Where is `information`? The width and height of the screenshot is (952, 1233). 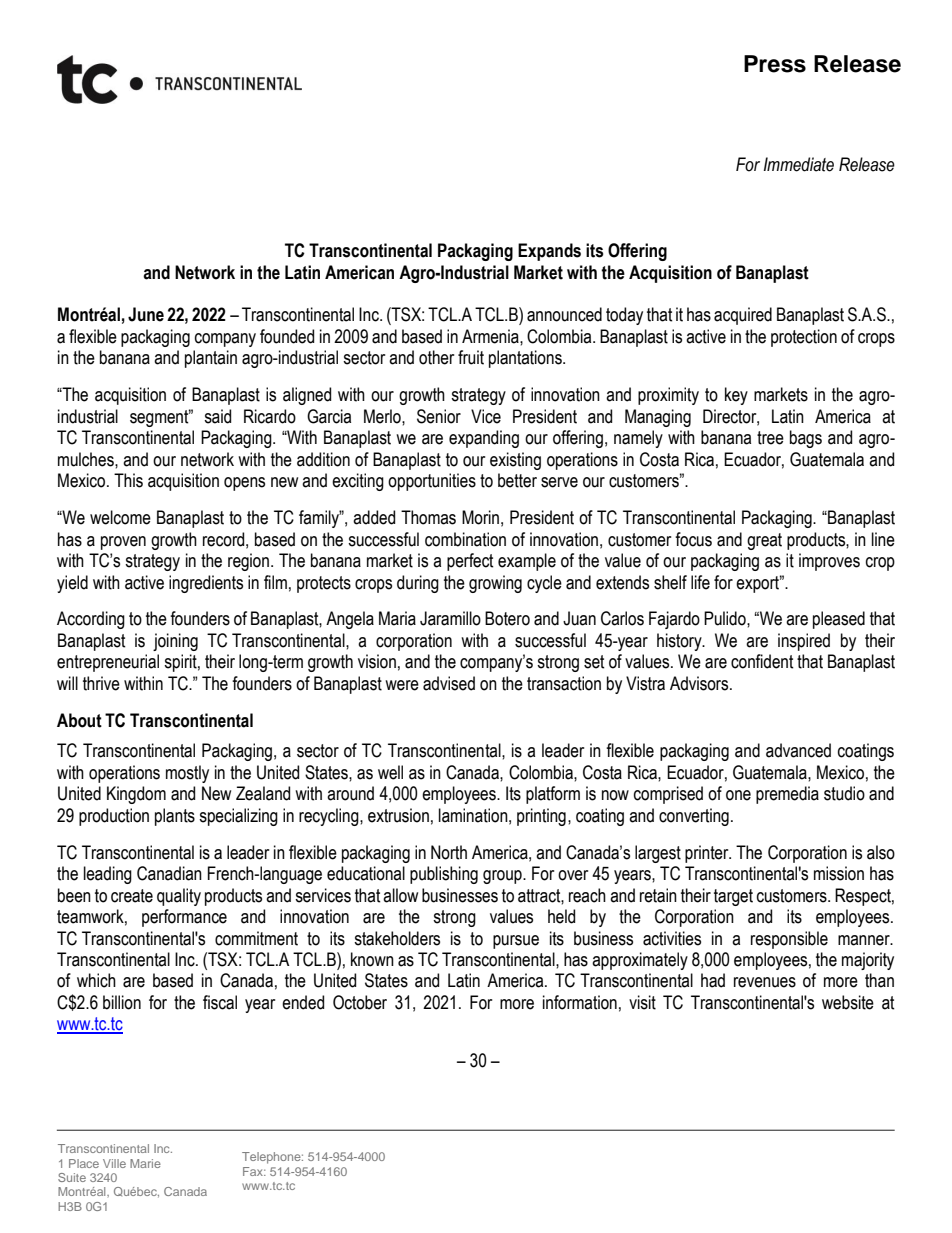
information is located at coordinates (580, 1002).
